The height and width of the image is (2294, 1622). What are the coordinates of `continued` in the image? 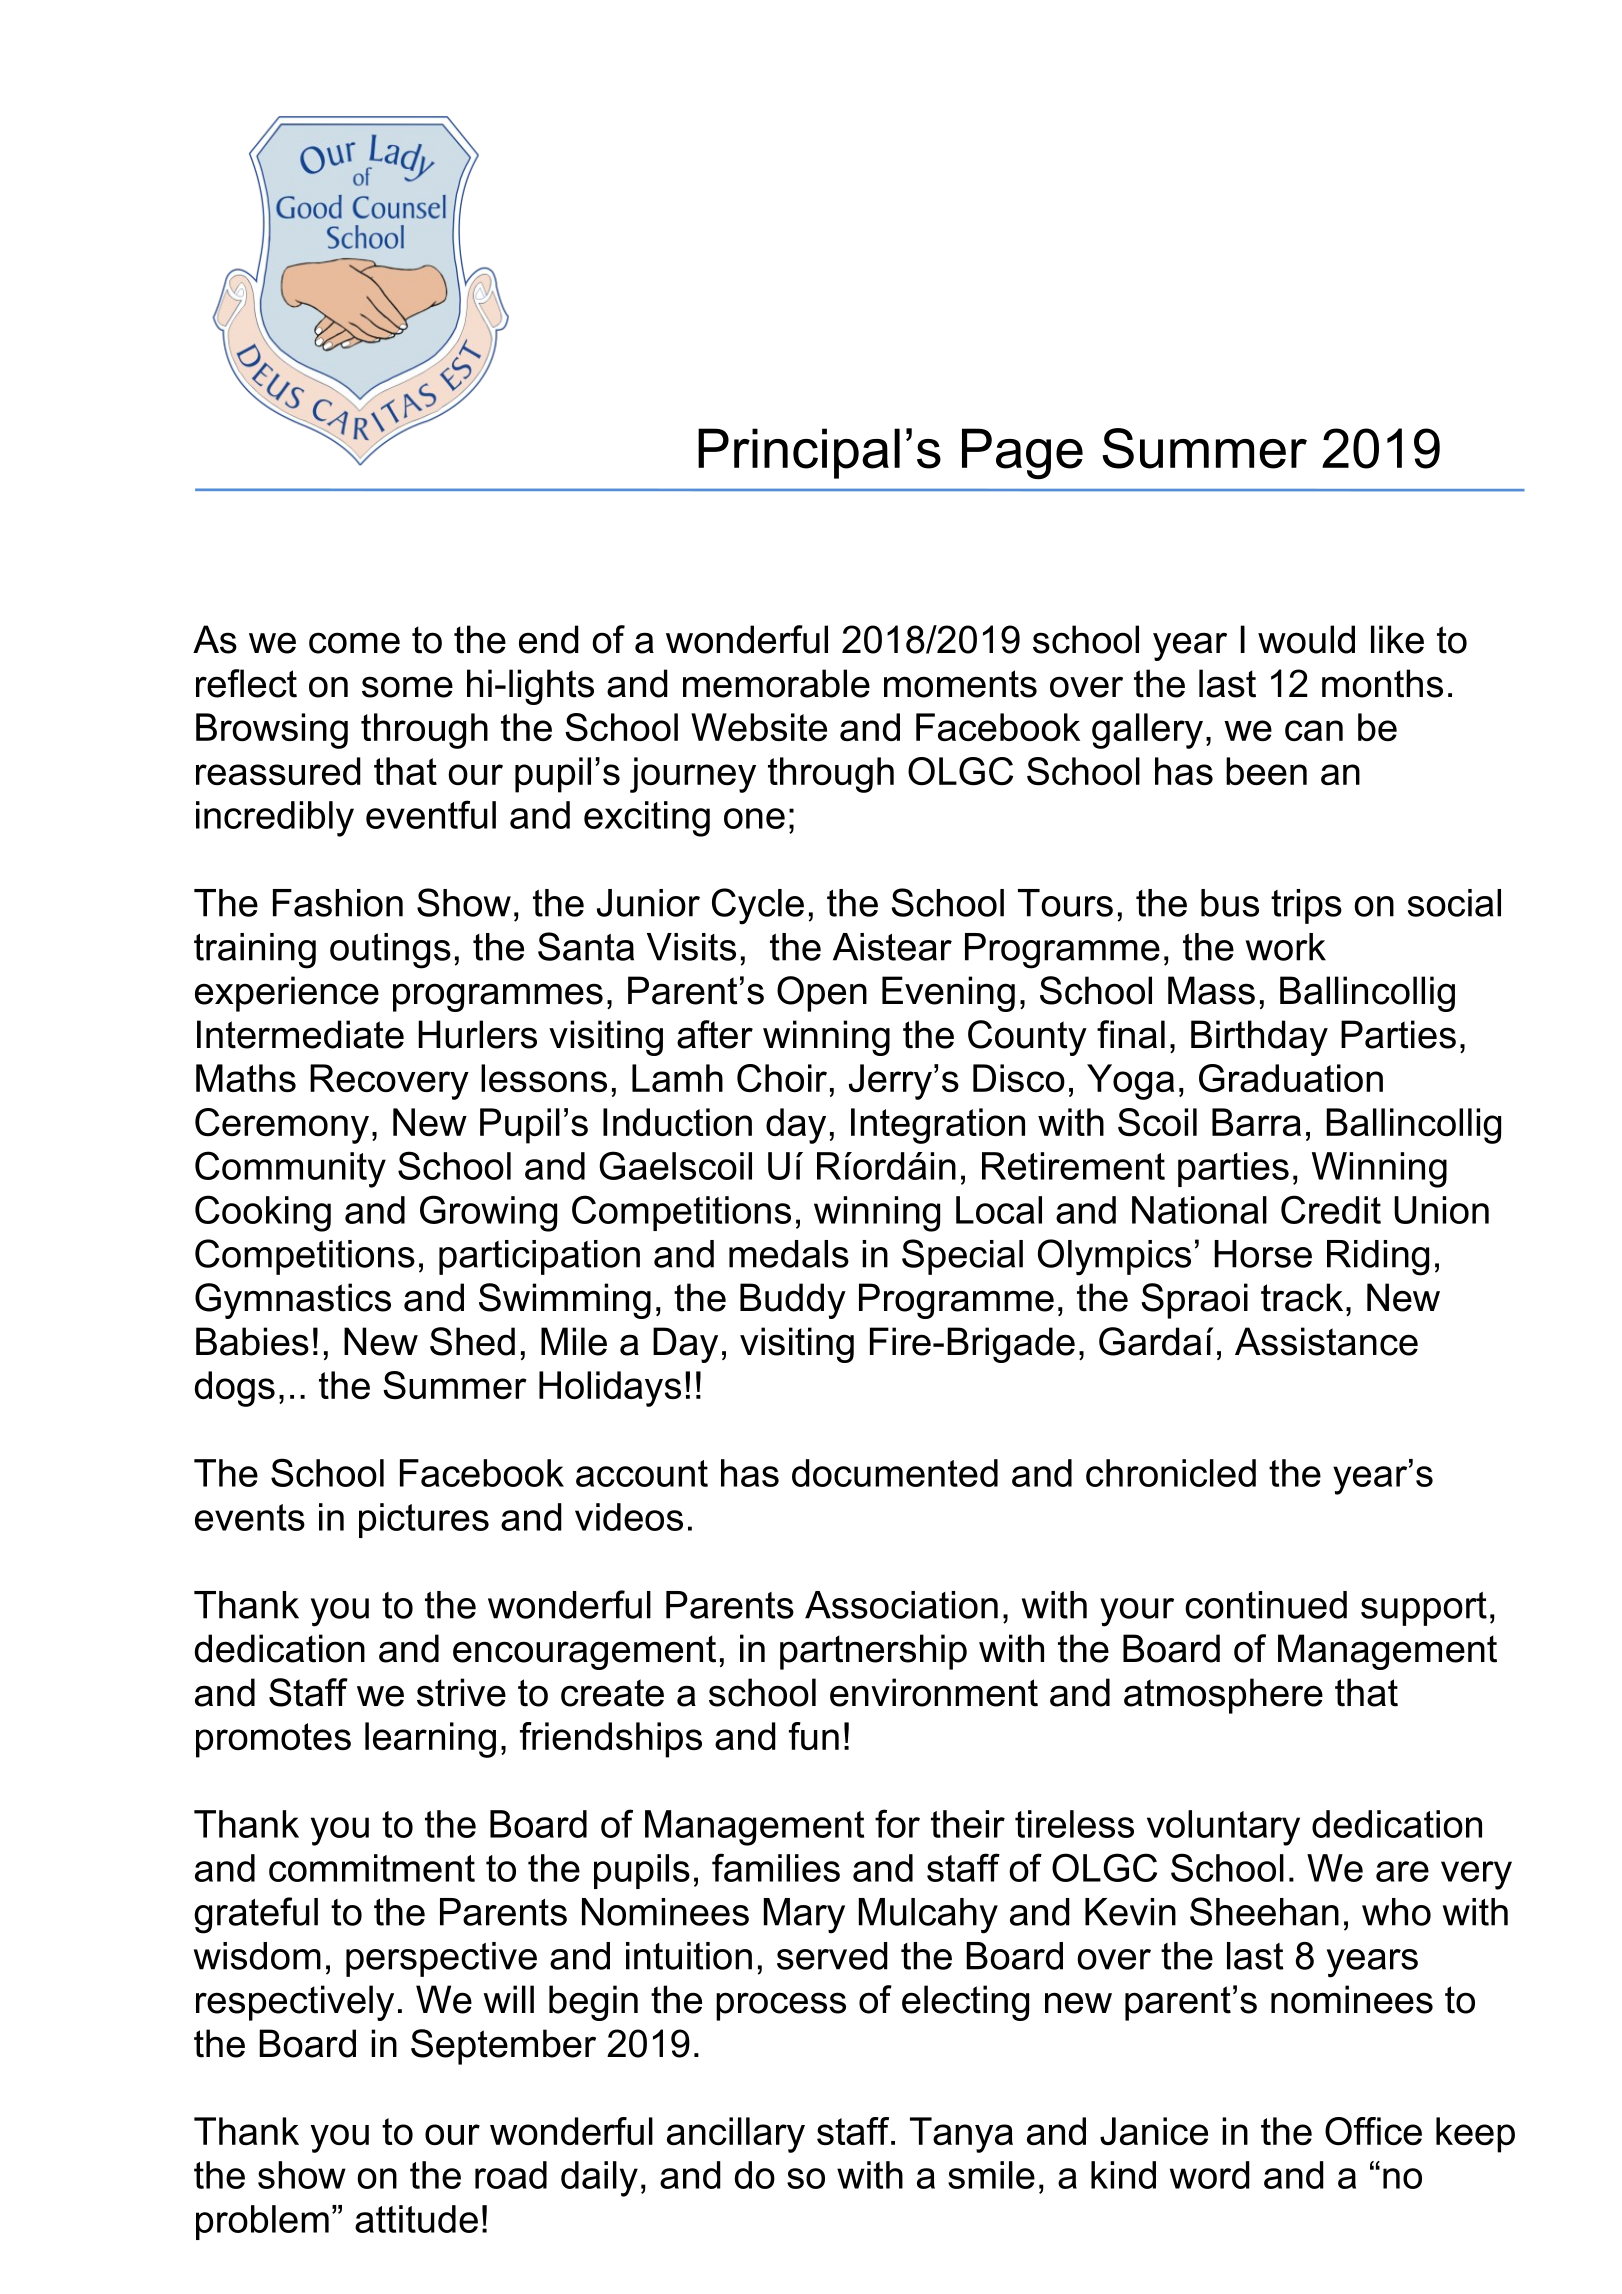 It's located at (1266, 1605).
